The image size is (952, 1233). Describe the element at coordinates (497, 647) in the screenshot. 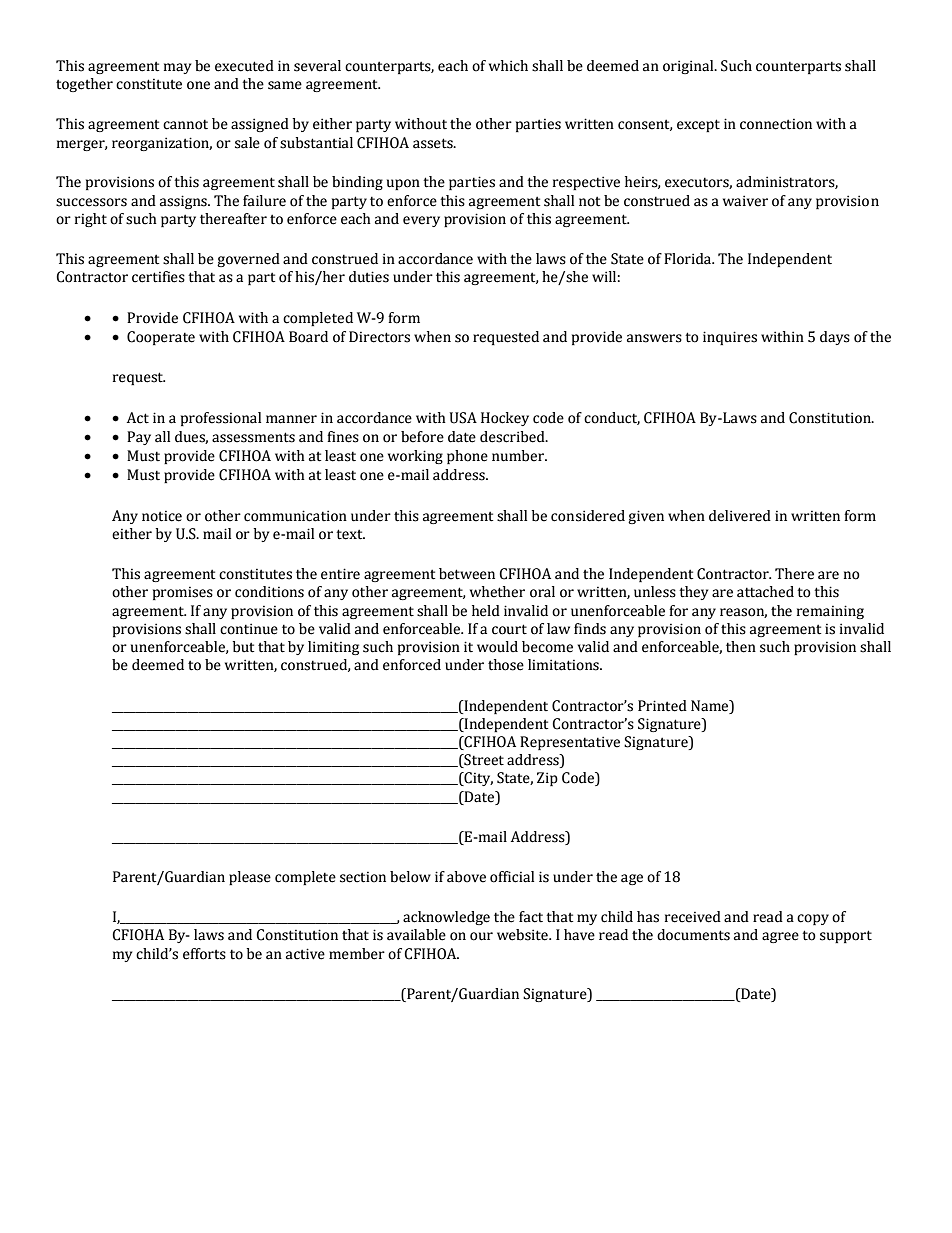

I see `would` at that location.
